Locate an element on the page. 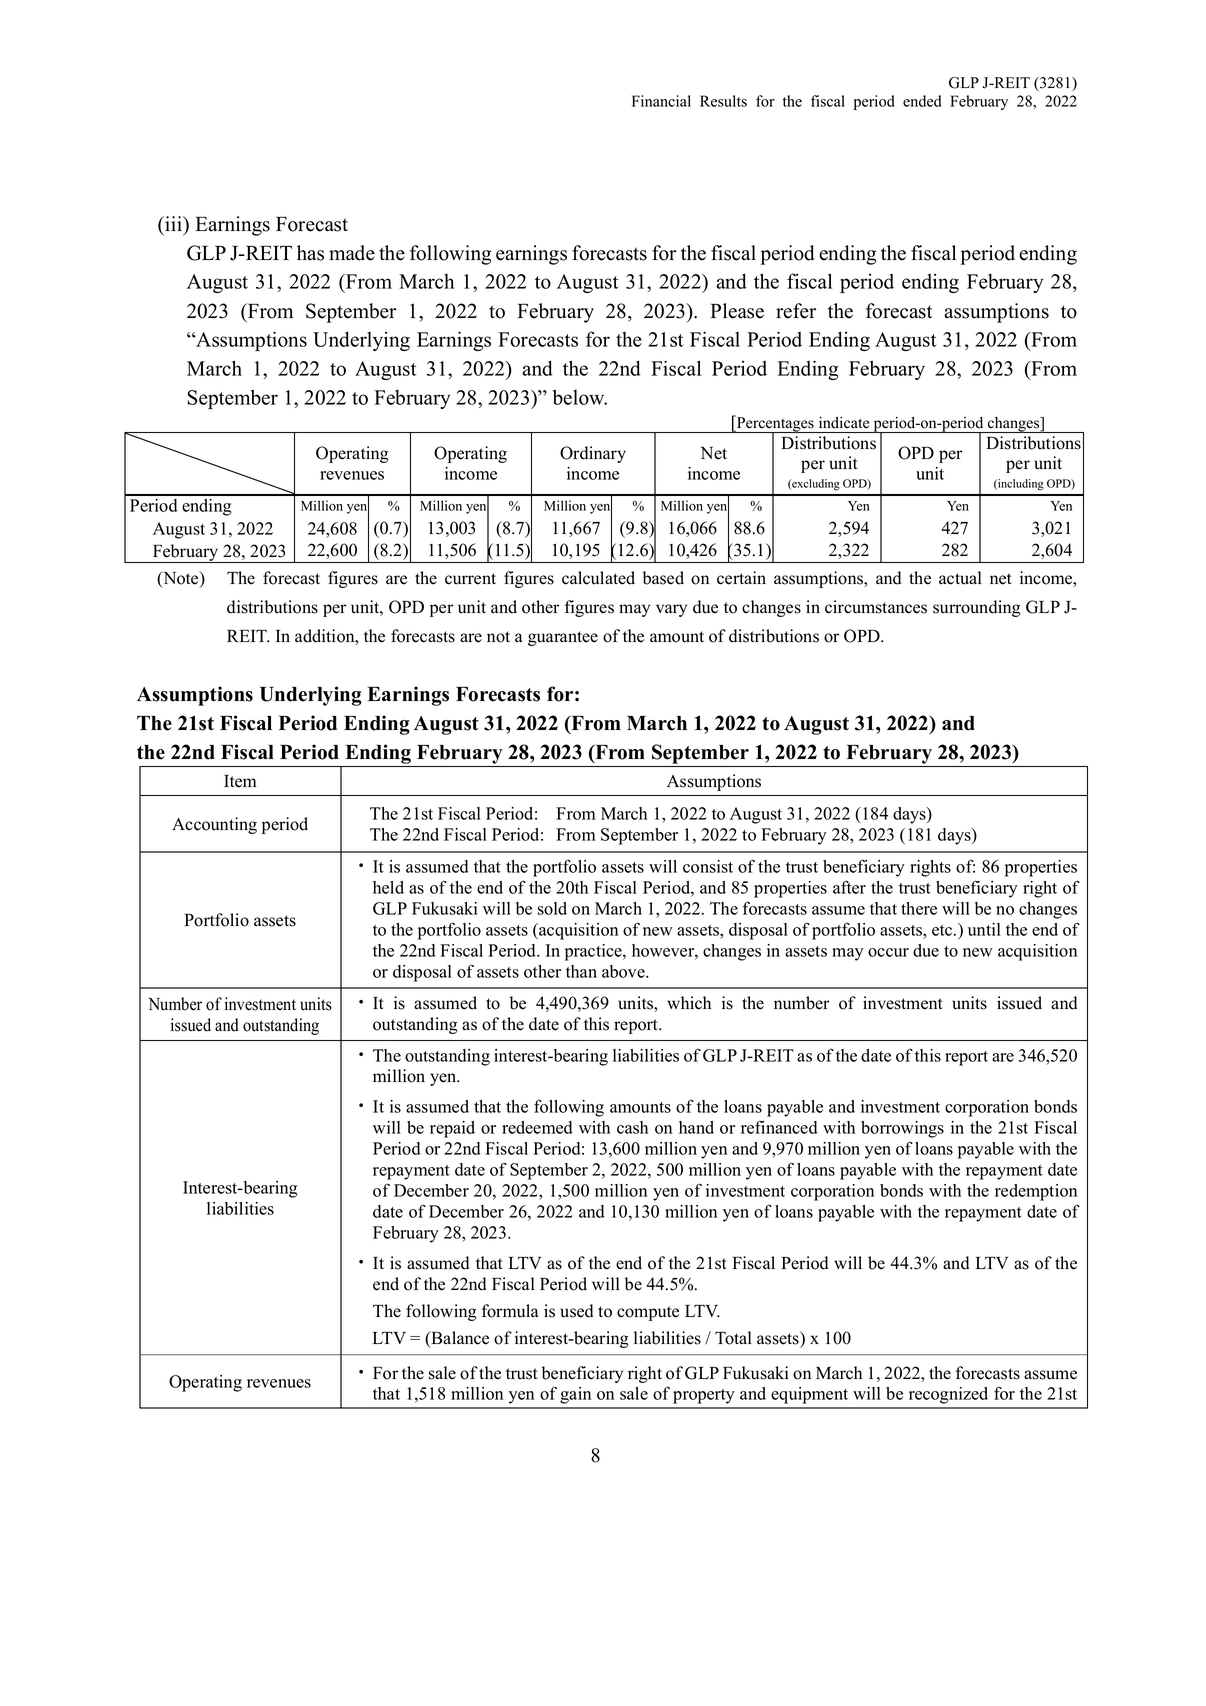 The width and height of the page is (1206, 1706). Note is located at coordinates (181, 579).
